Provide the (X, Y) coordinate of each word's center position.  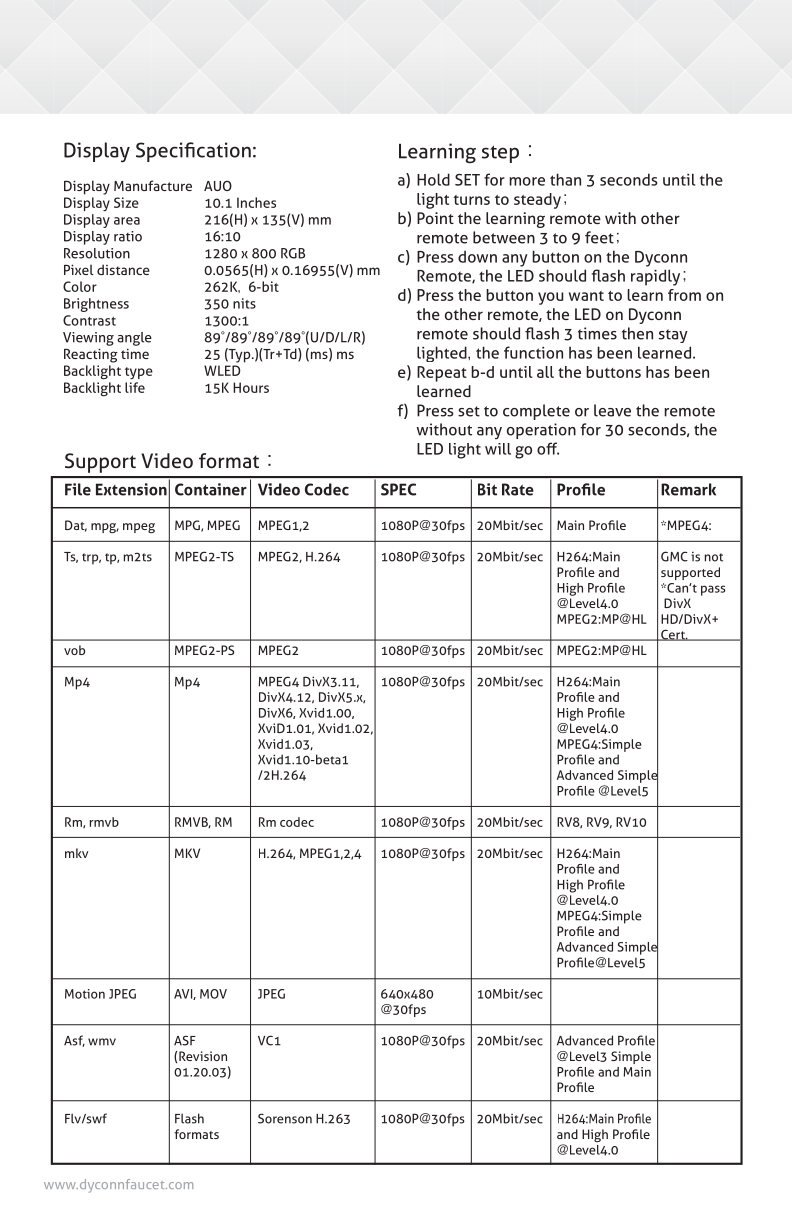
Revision (203, 1056)
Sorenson (285, 1118)
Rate (518, 489)
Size (126, 202)
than (565, 179)
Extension (131, 489)
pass (713, 590)
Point (435, 218)
